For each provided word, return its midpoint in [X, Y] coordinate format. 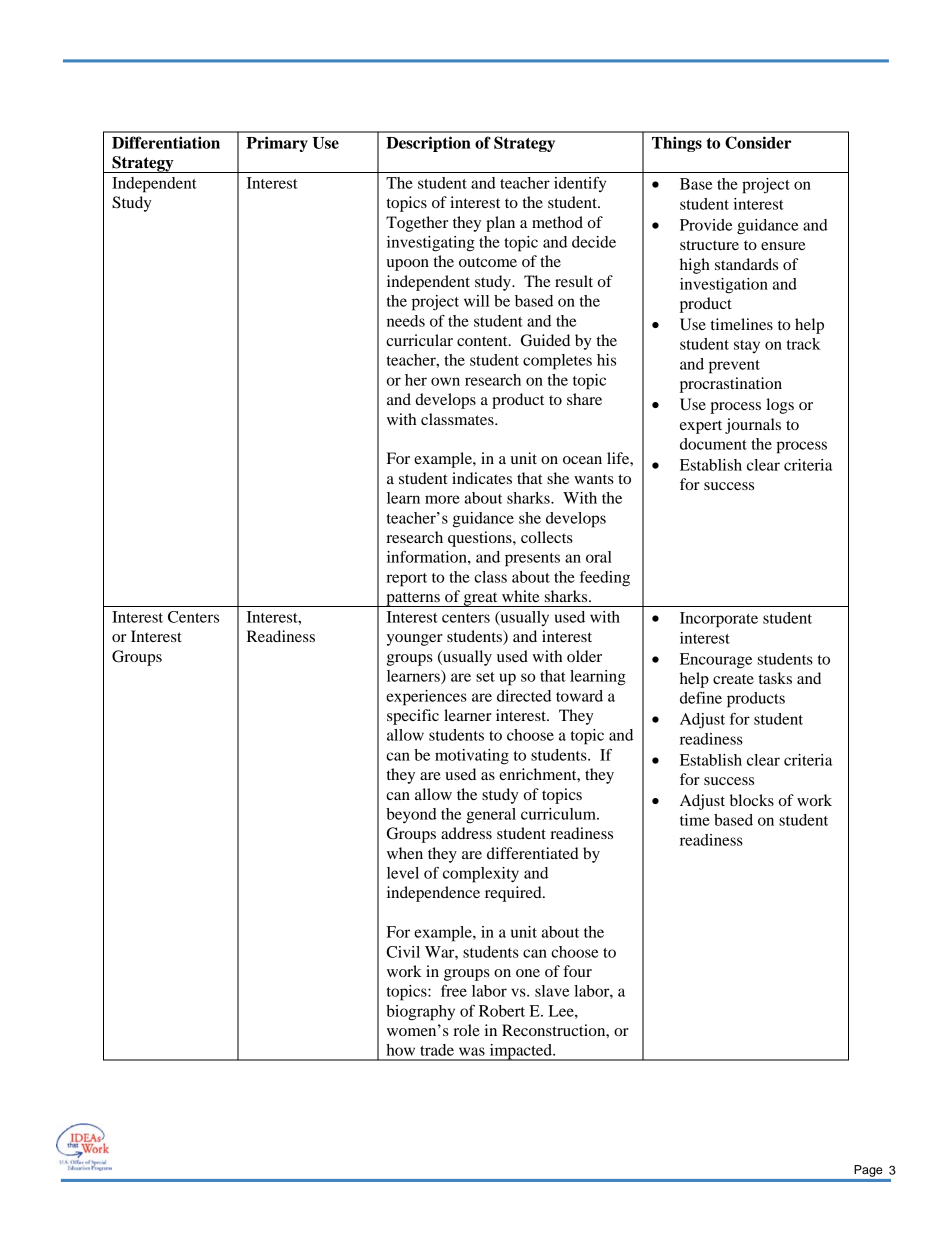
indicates [482, 478]
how [400, 1050]
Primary [277, 144]
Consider [758, 142]
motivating [472, 757]
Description [428, 144]
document [713, 444]
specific [413, 717]
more [442, 499]
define [701, 698]
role [466, 1030]
